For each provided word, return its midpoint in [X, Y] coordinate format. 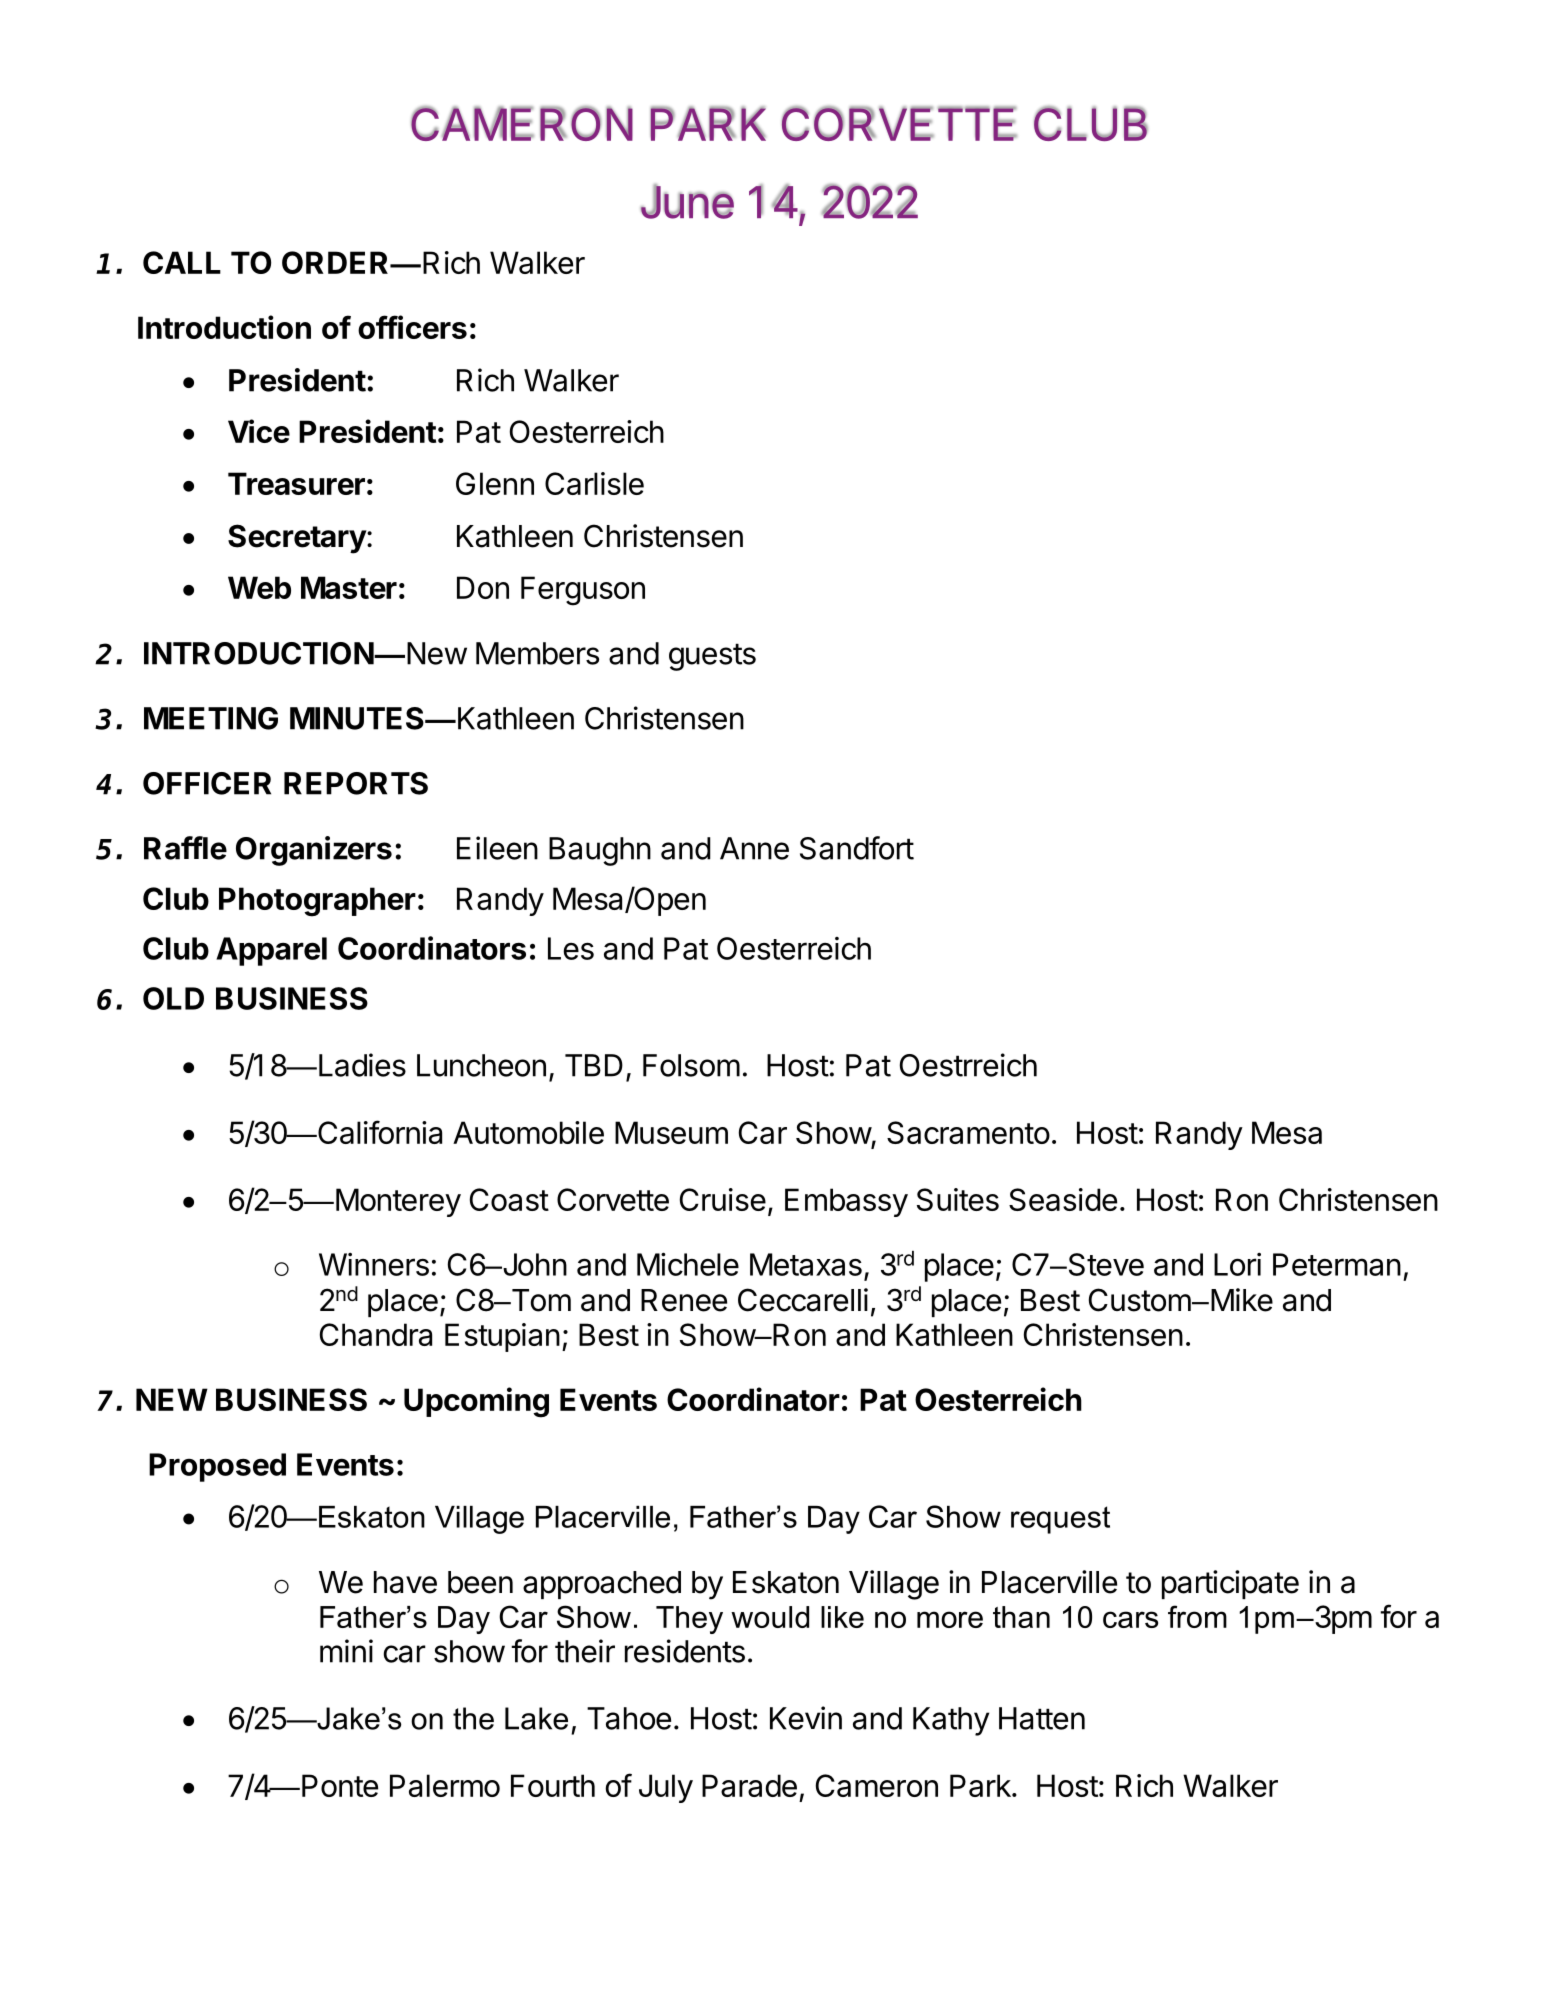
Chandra [376, 1334]
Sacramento [968, 1132]
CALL [182, 262]
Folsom [691, 1065]
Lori [1237, 1264]
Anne [754, 848]
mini [346, 1651]
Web [259, 587]
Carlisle [594, 483]
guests [712, 657]
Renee [684, 1300]
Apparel [271, 951]
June [687, 201]
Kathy [951, 1721]
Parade [749, 1785]
